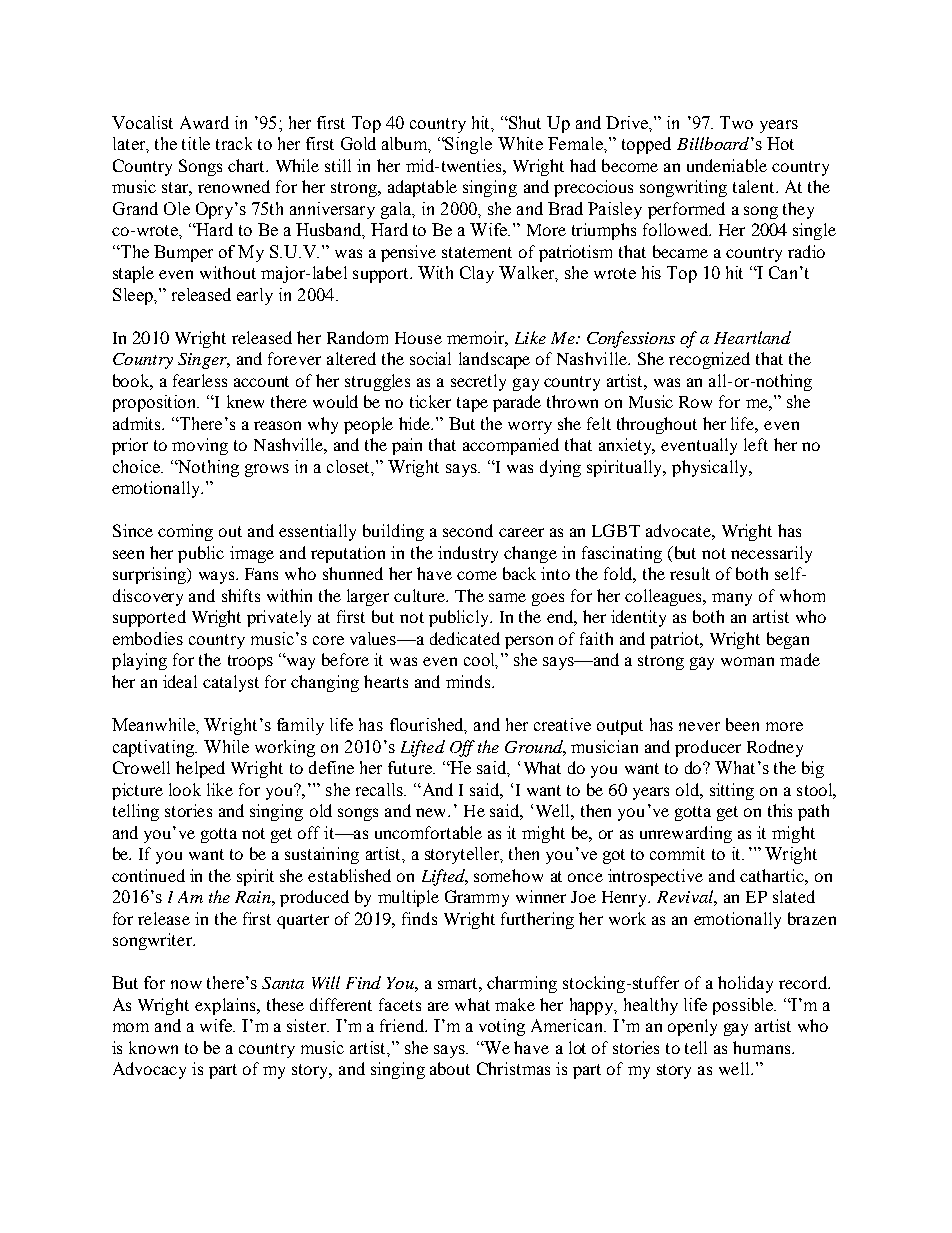 Image resolution: width=952 pixels, height=1233 pixels. What do you see at coordinates (502, 1027) in the page?
I see `voting` at bounding box center [502, 1027].
